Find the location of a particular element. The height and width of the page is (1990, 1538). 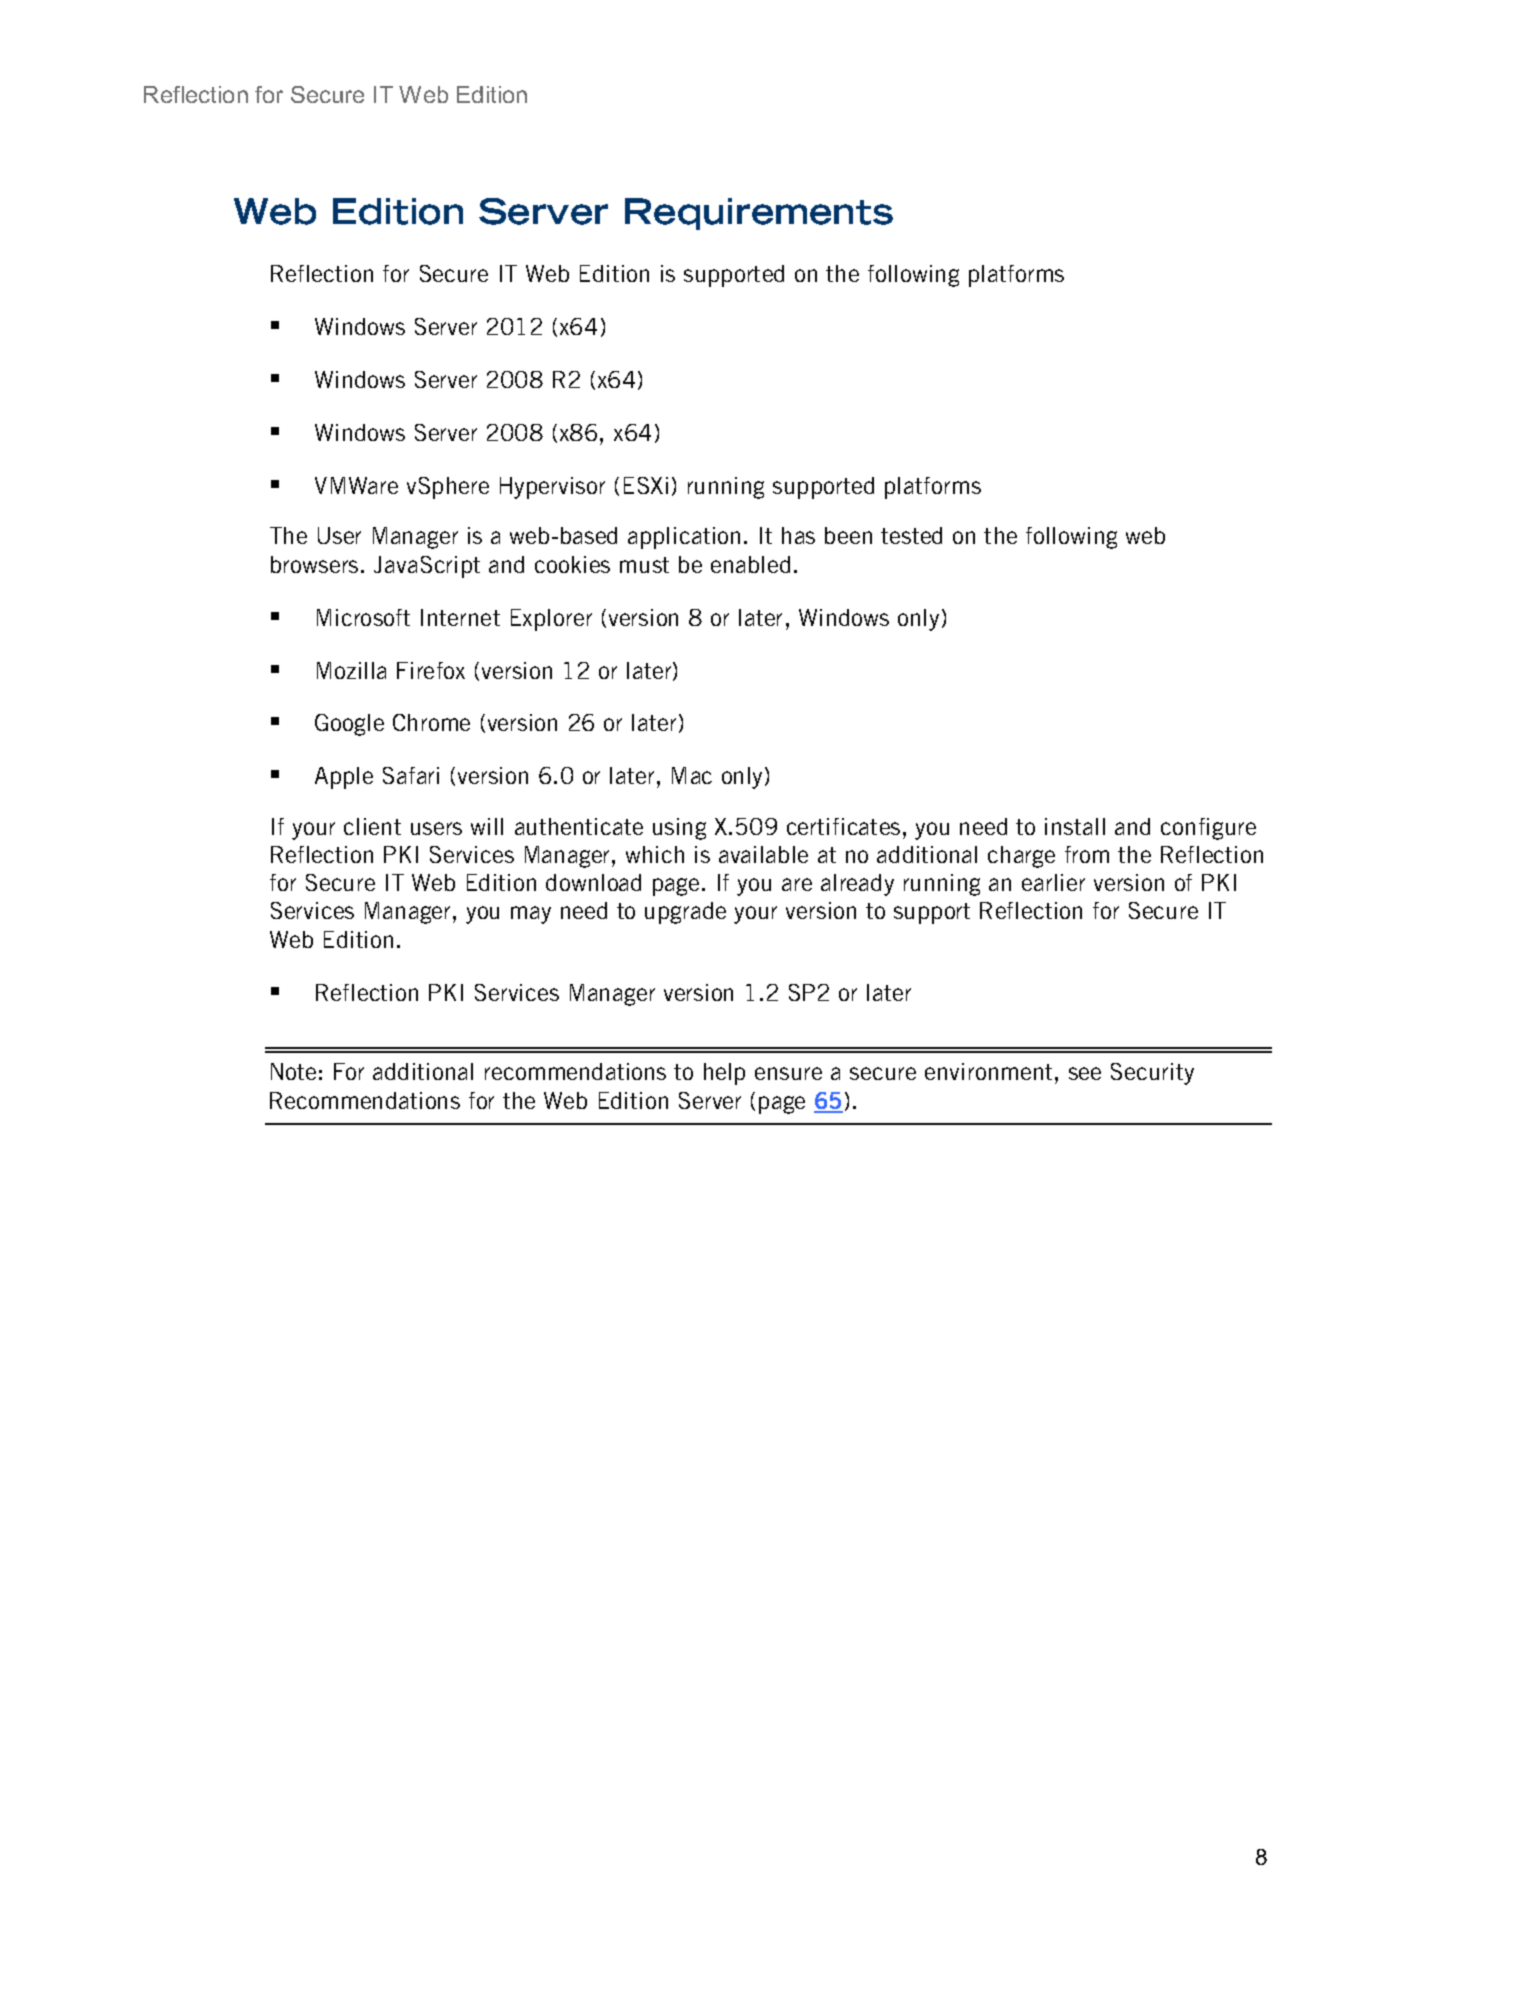

Requirements is located at coordinates (759, 214).
